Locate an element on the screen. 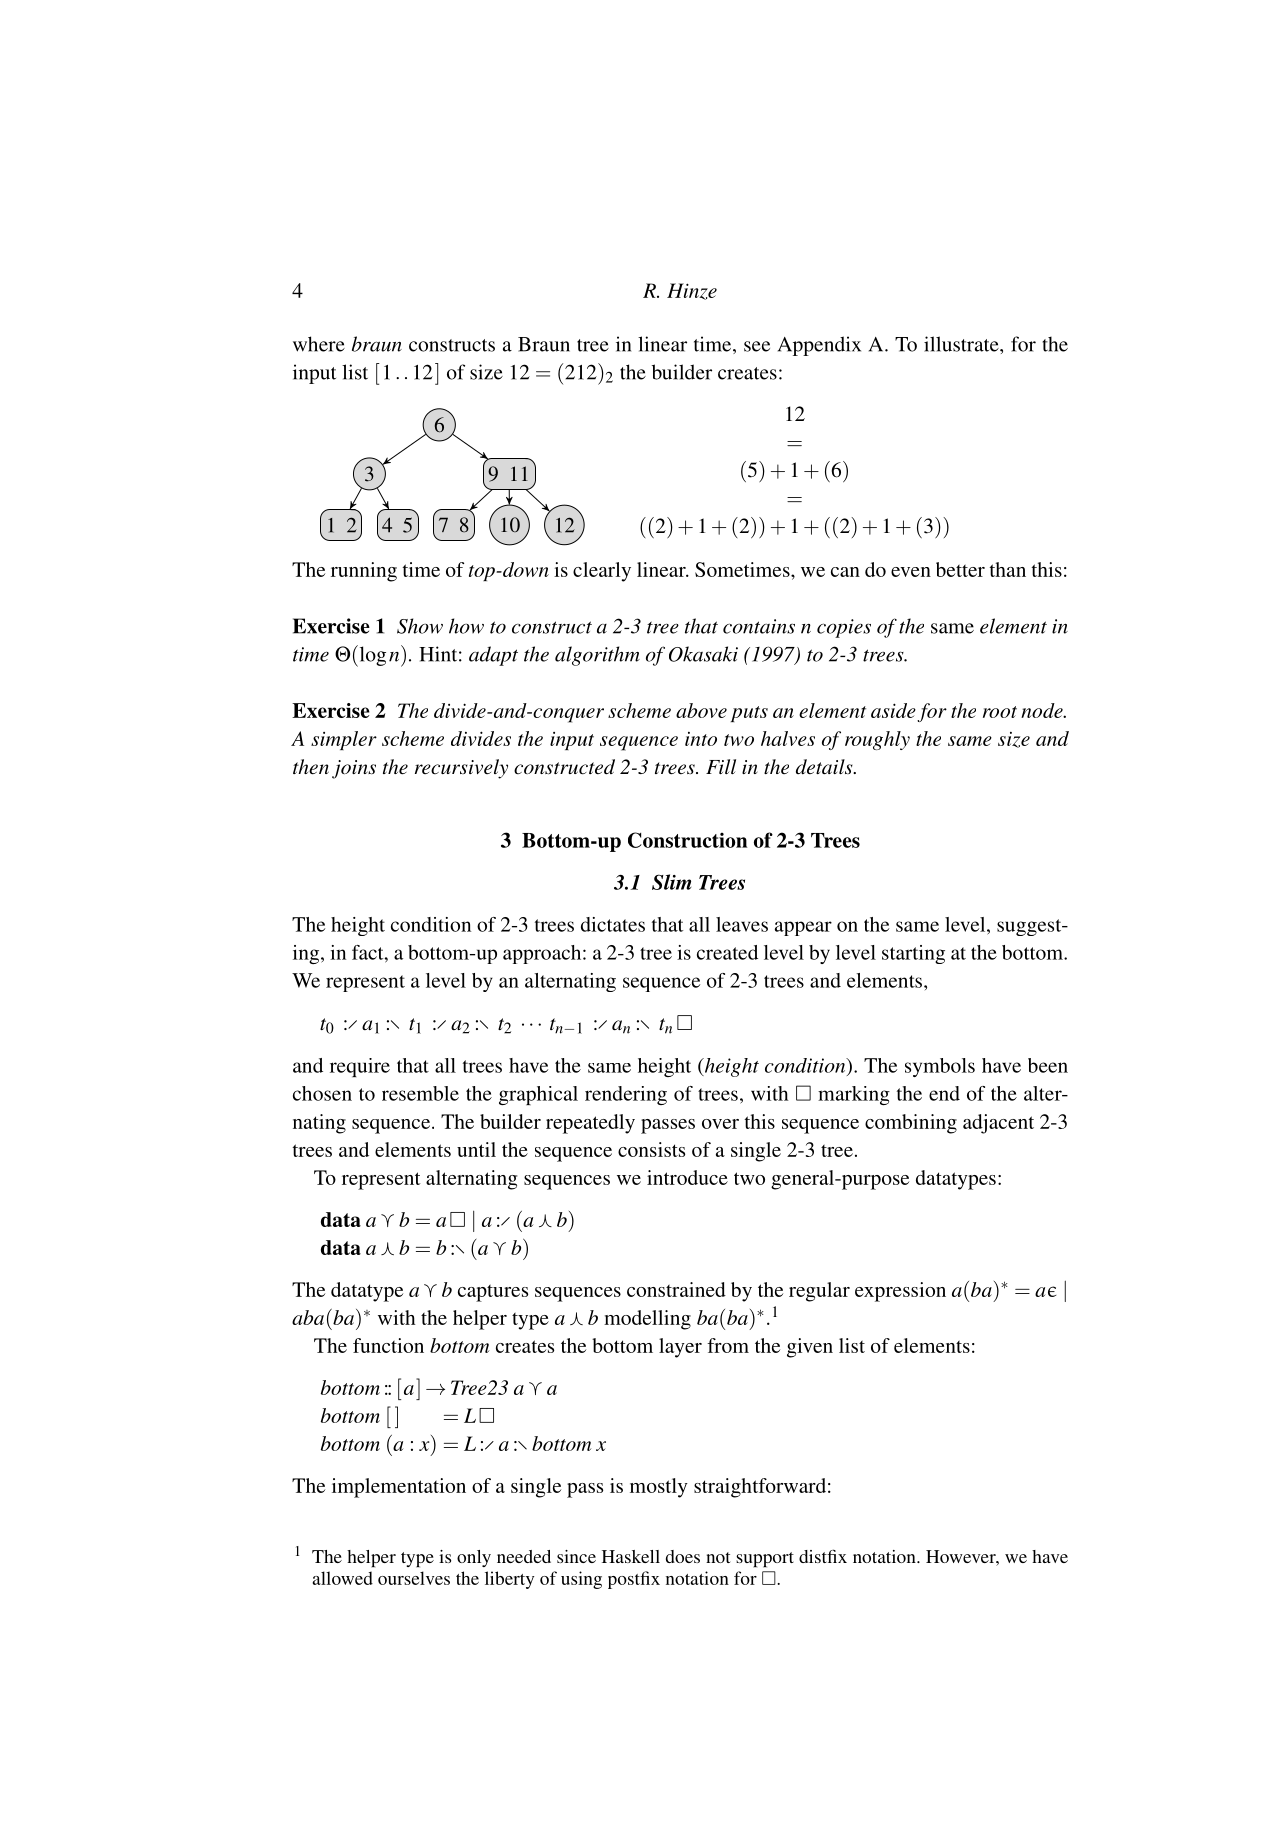 This screenshot has height=1821, width=1288. illustrate is located at coordinates (962, 344).
